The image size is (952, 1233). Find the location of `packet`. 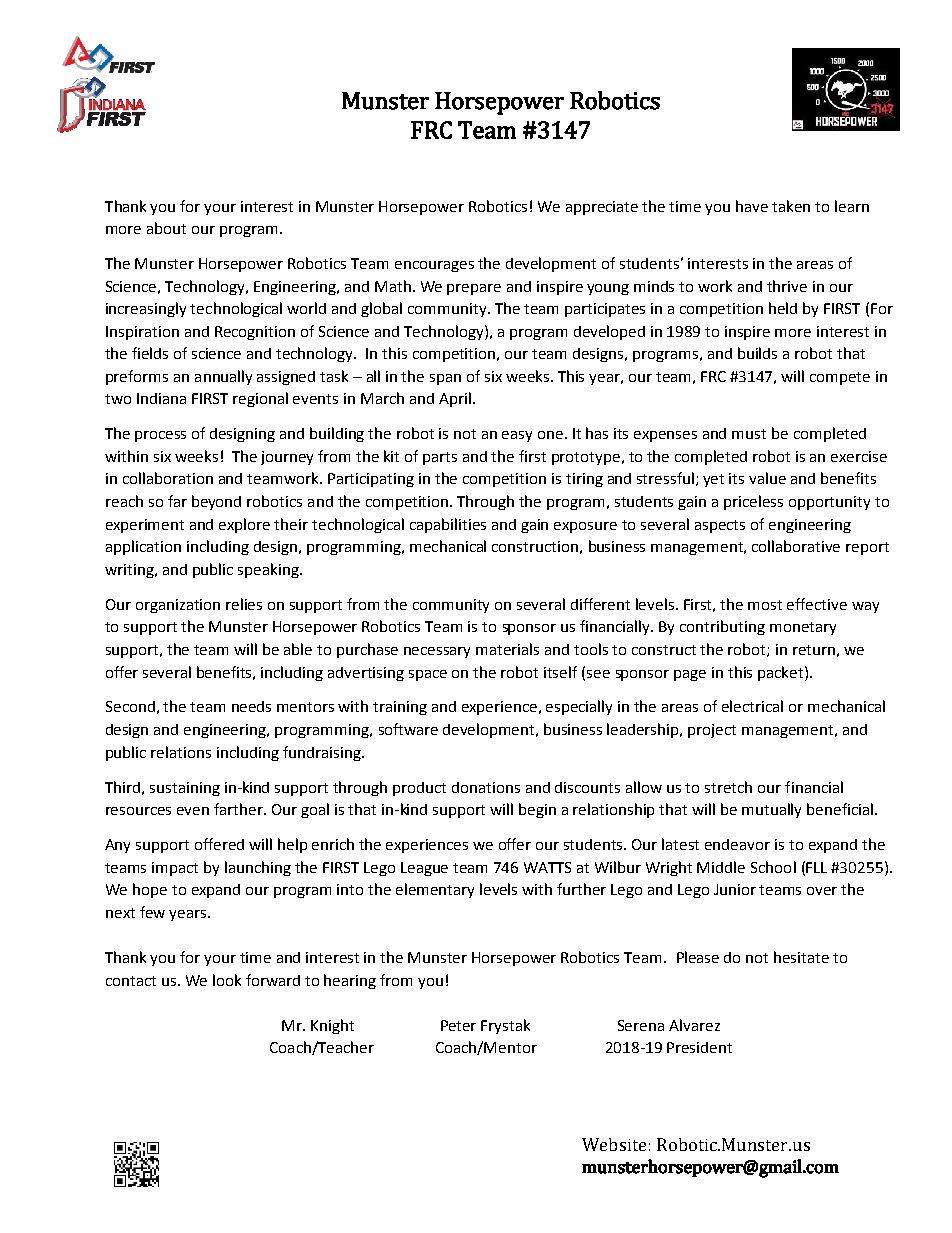

packet is located at coordinates (782, 673).
